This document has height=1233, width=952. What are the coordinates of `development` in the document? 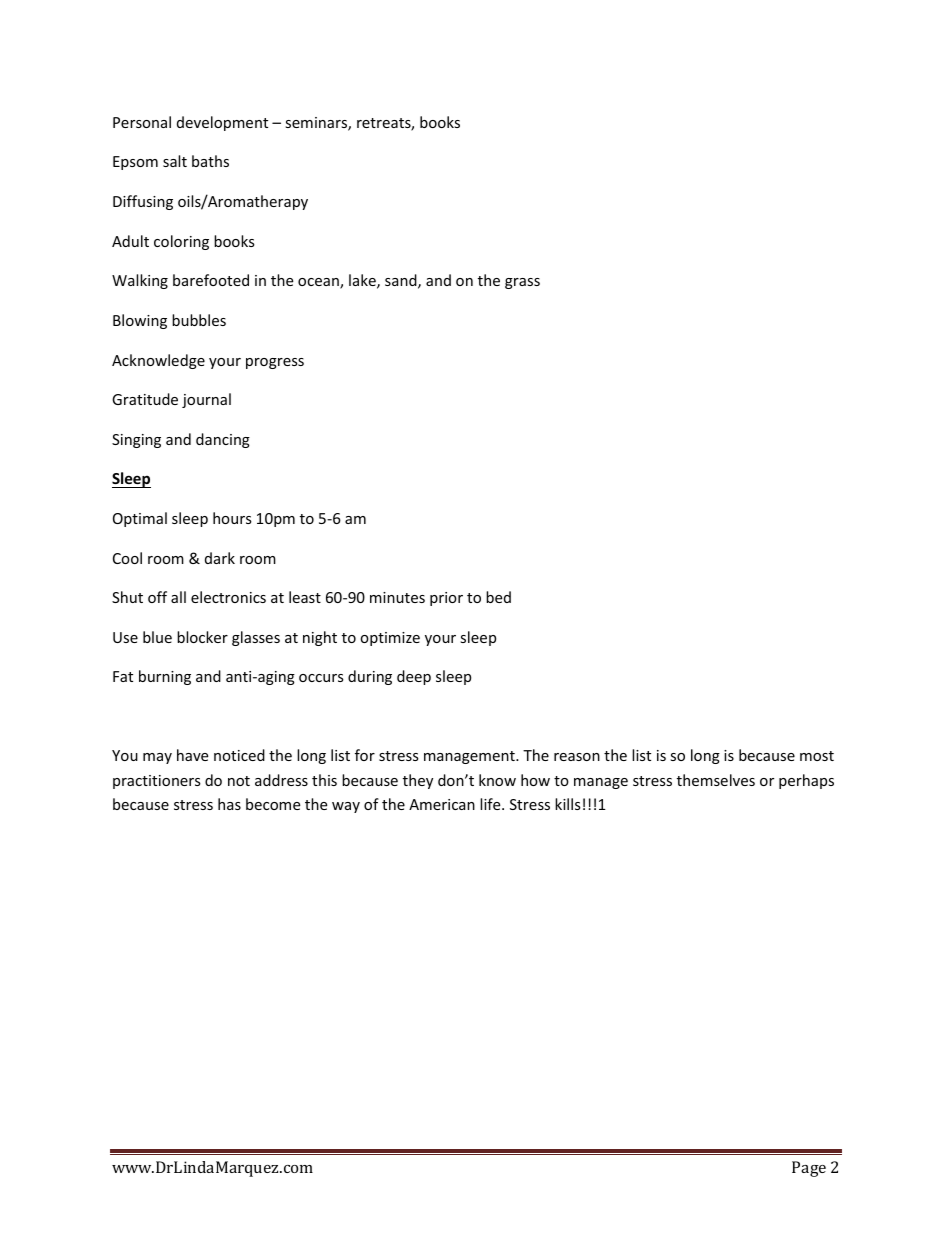 It's located at (222, 123).
